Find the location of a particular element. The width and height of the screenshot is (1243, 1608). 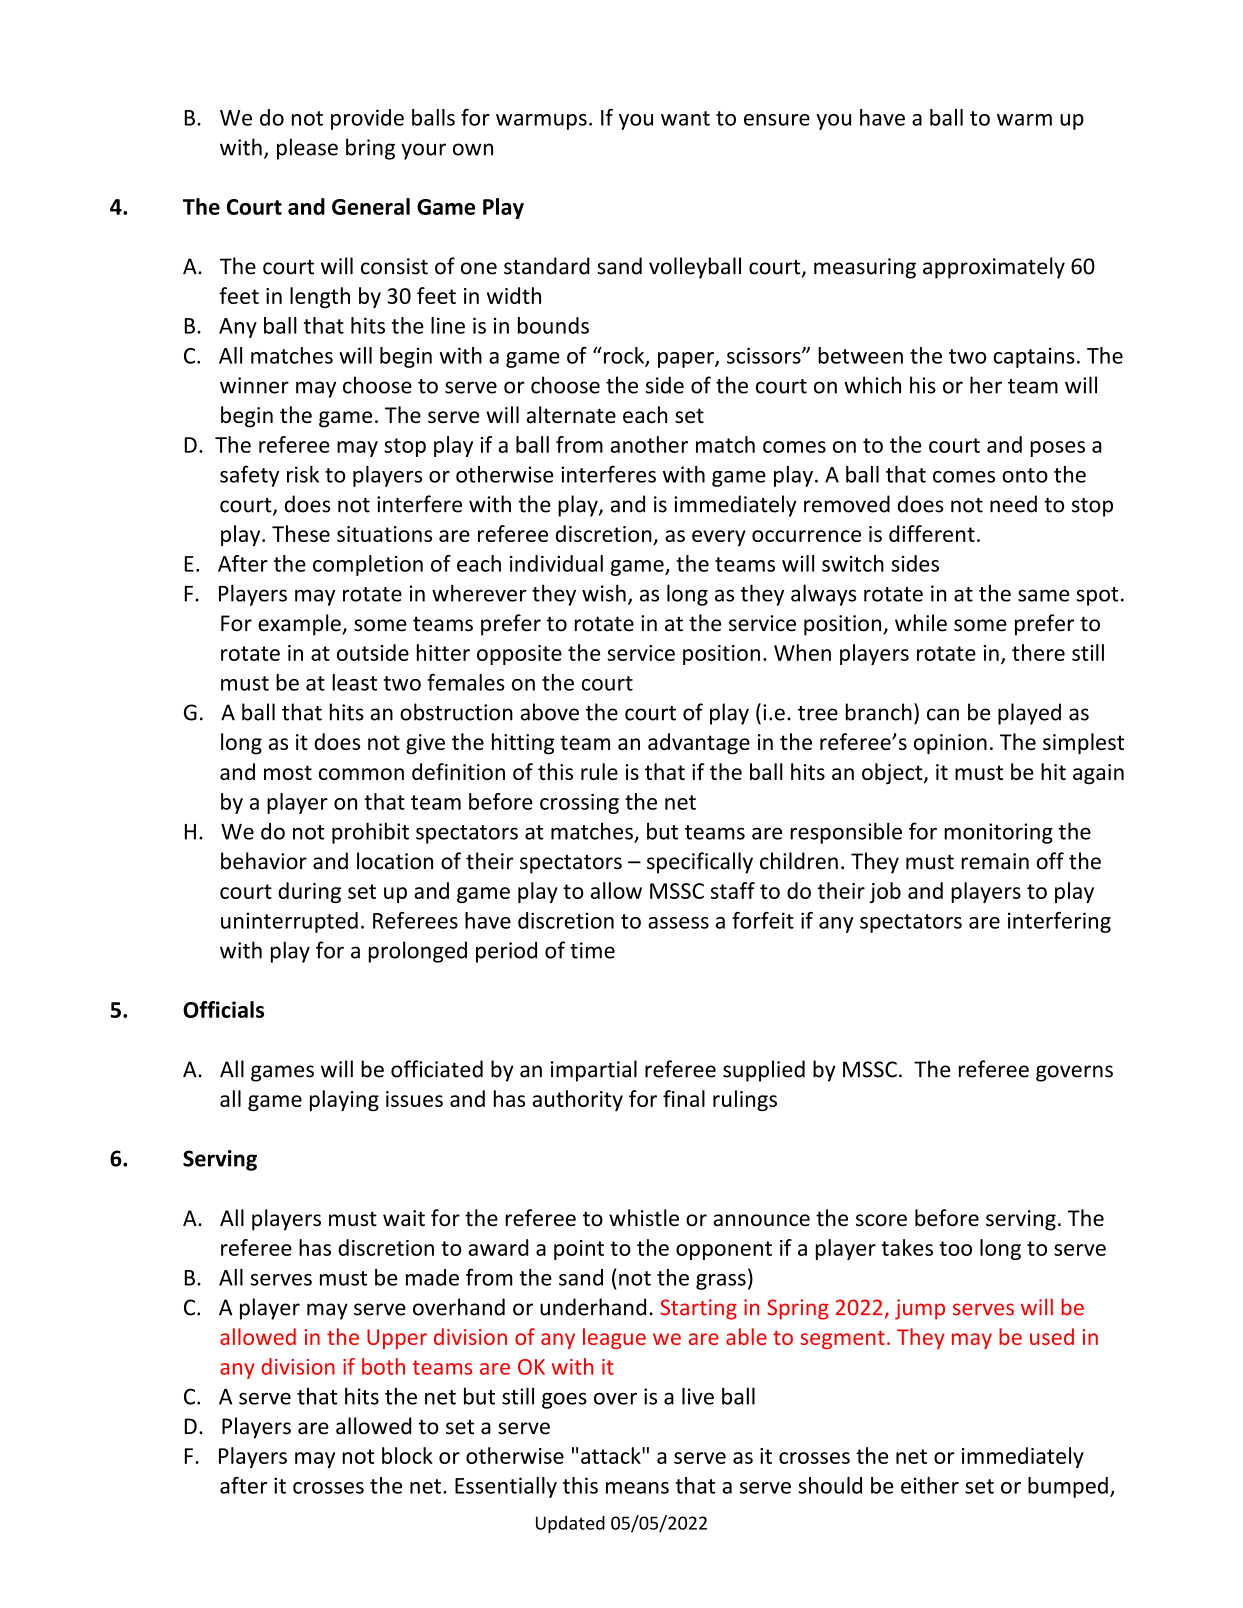

need is located at coordinates (1013, 504).
